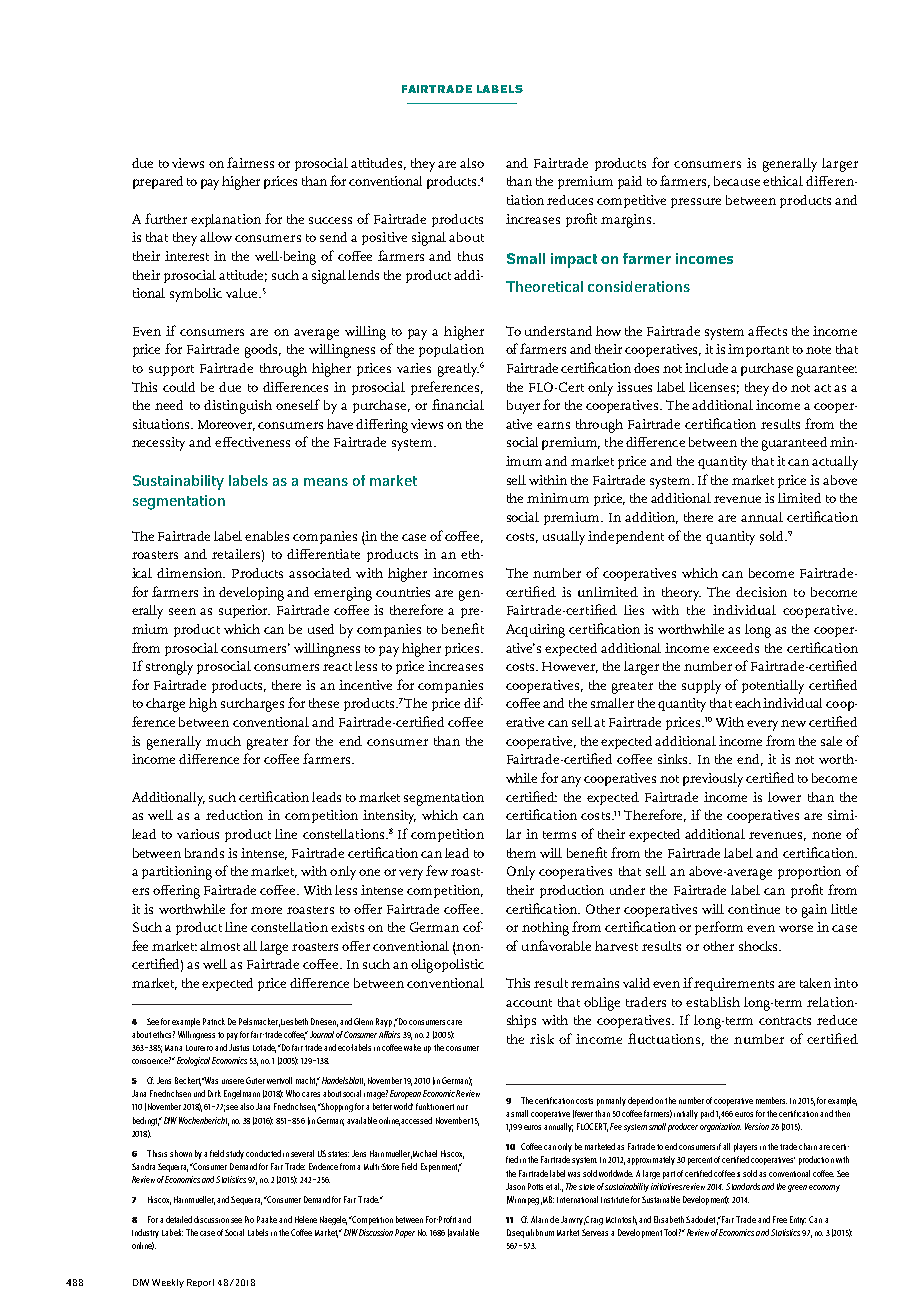  Describe the element at coordinates (780, 1219) in the image. I see `Free` at that location.
